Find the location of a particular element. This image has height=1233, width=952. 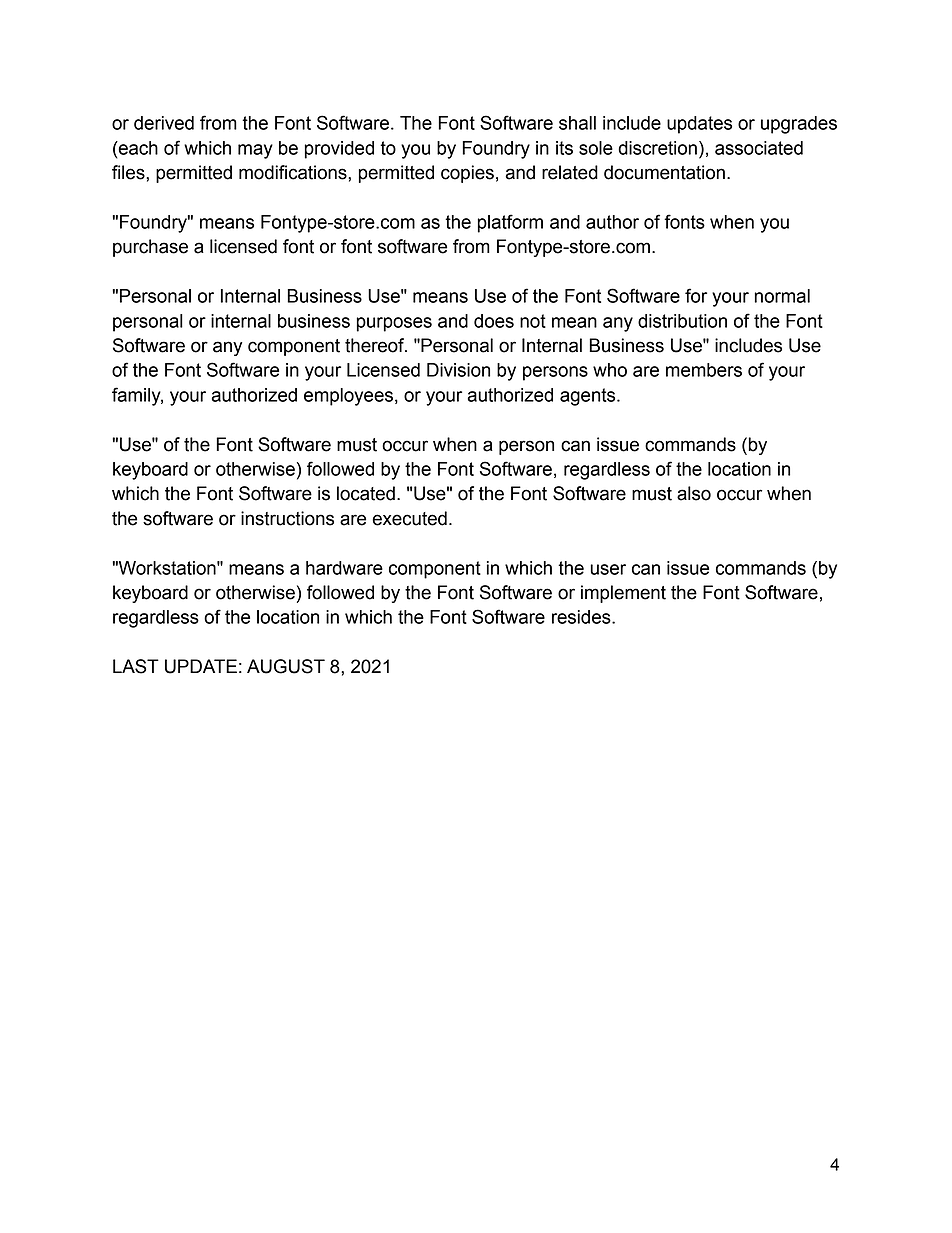

executed is located at coordinates (409, 518).
